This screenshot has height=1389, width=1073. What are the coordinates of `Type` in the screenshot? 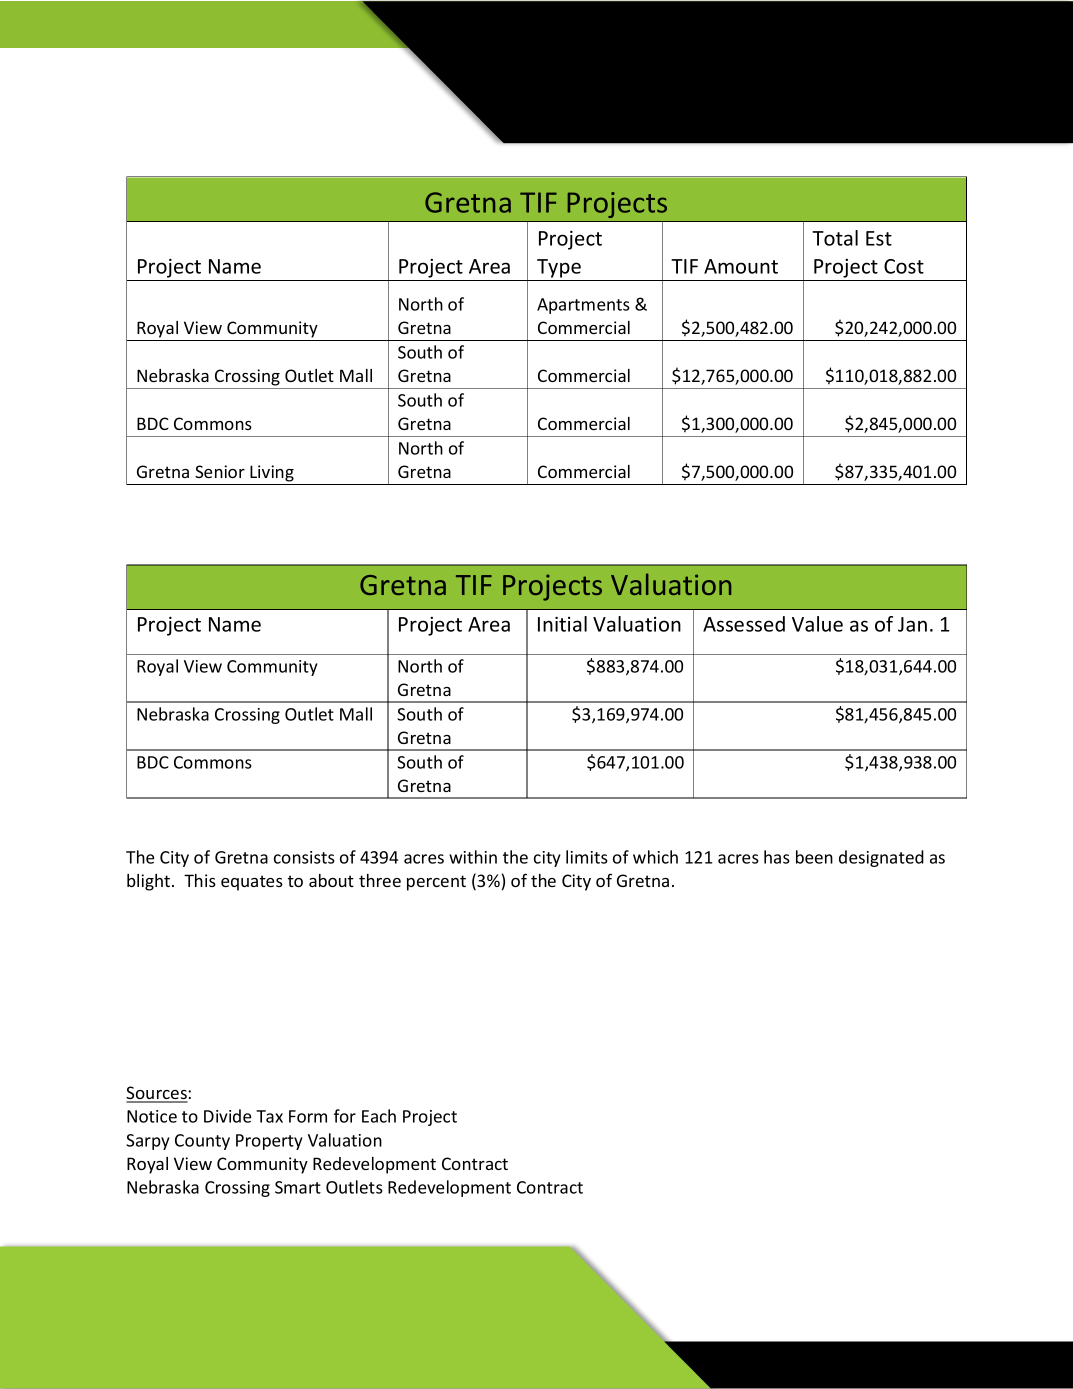 It's located at (559, 268).
